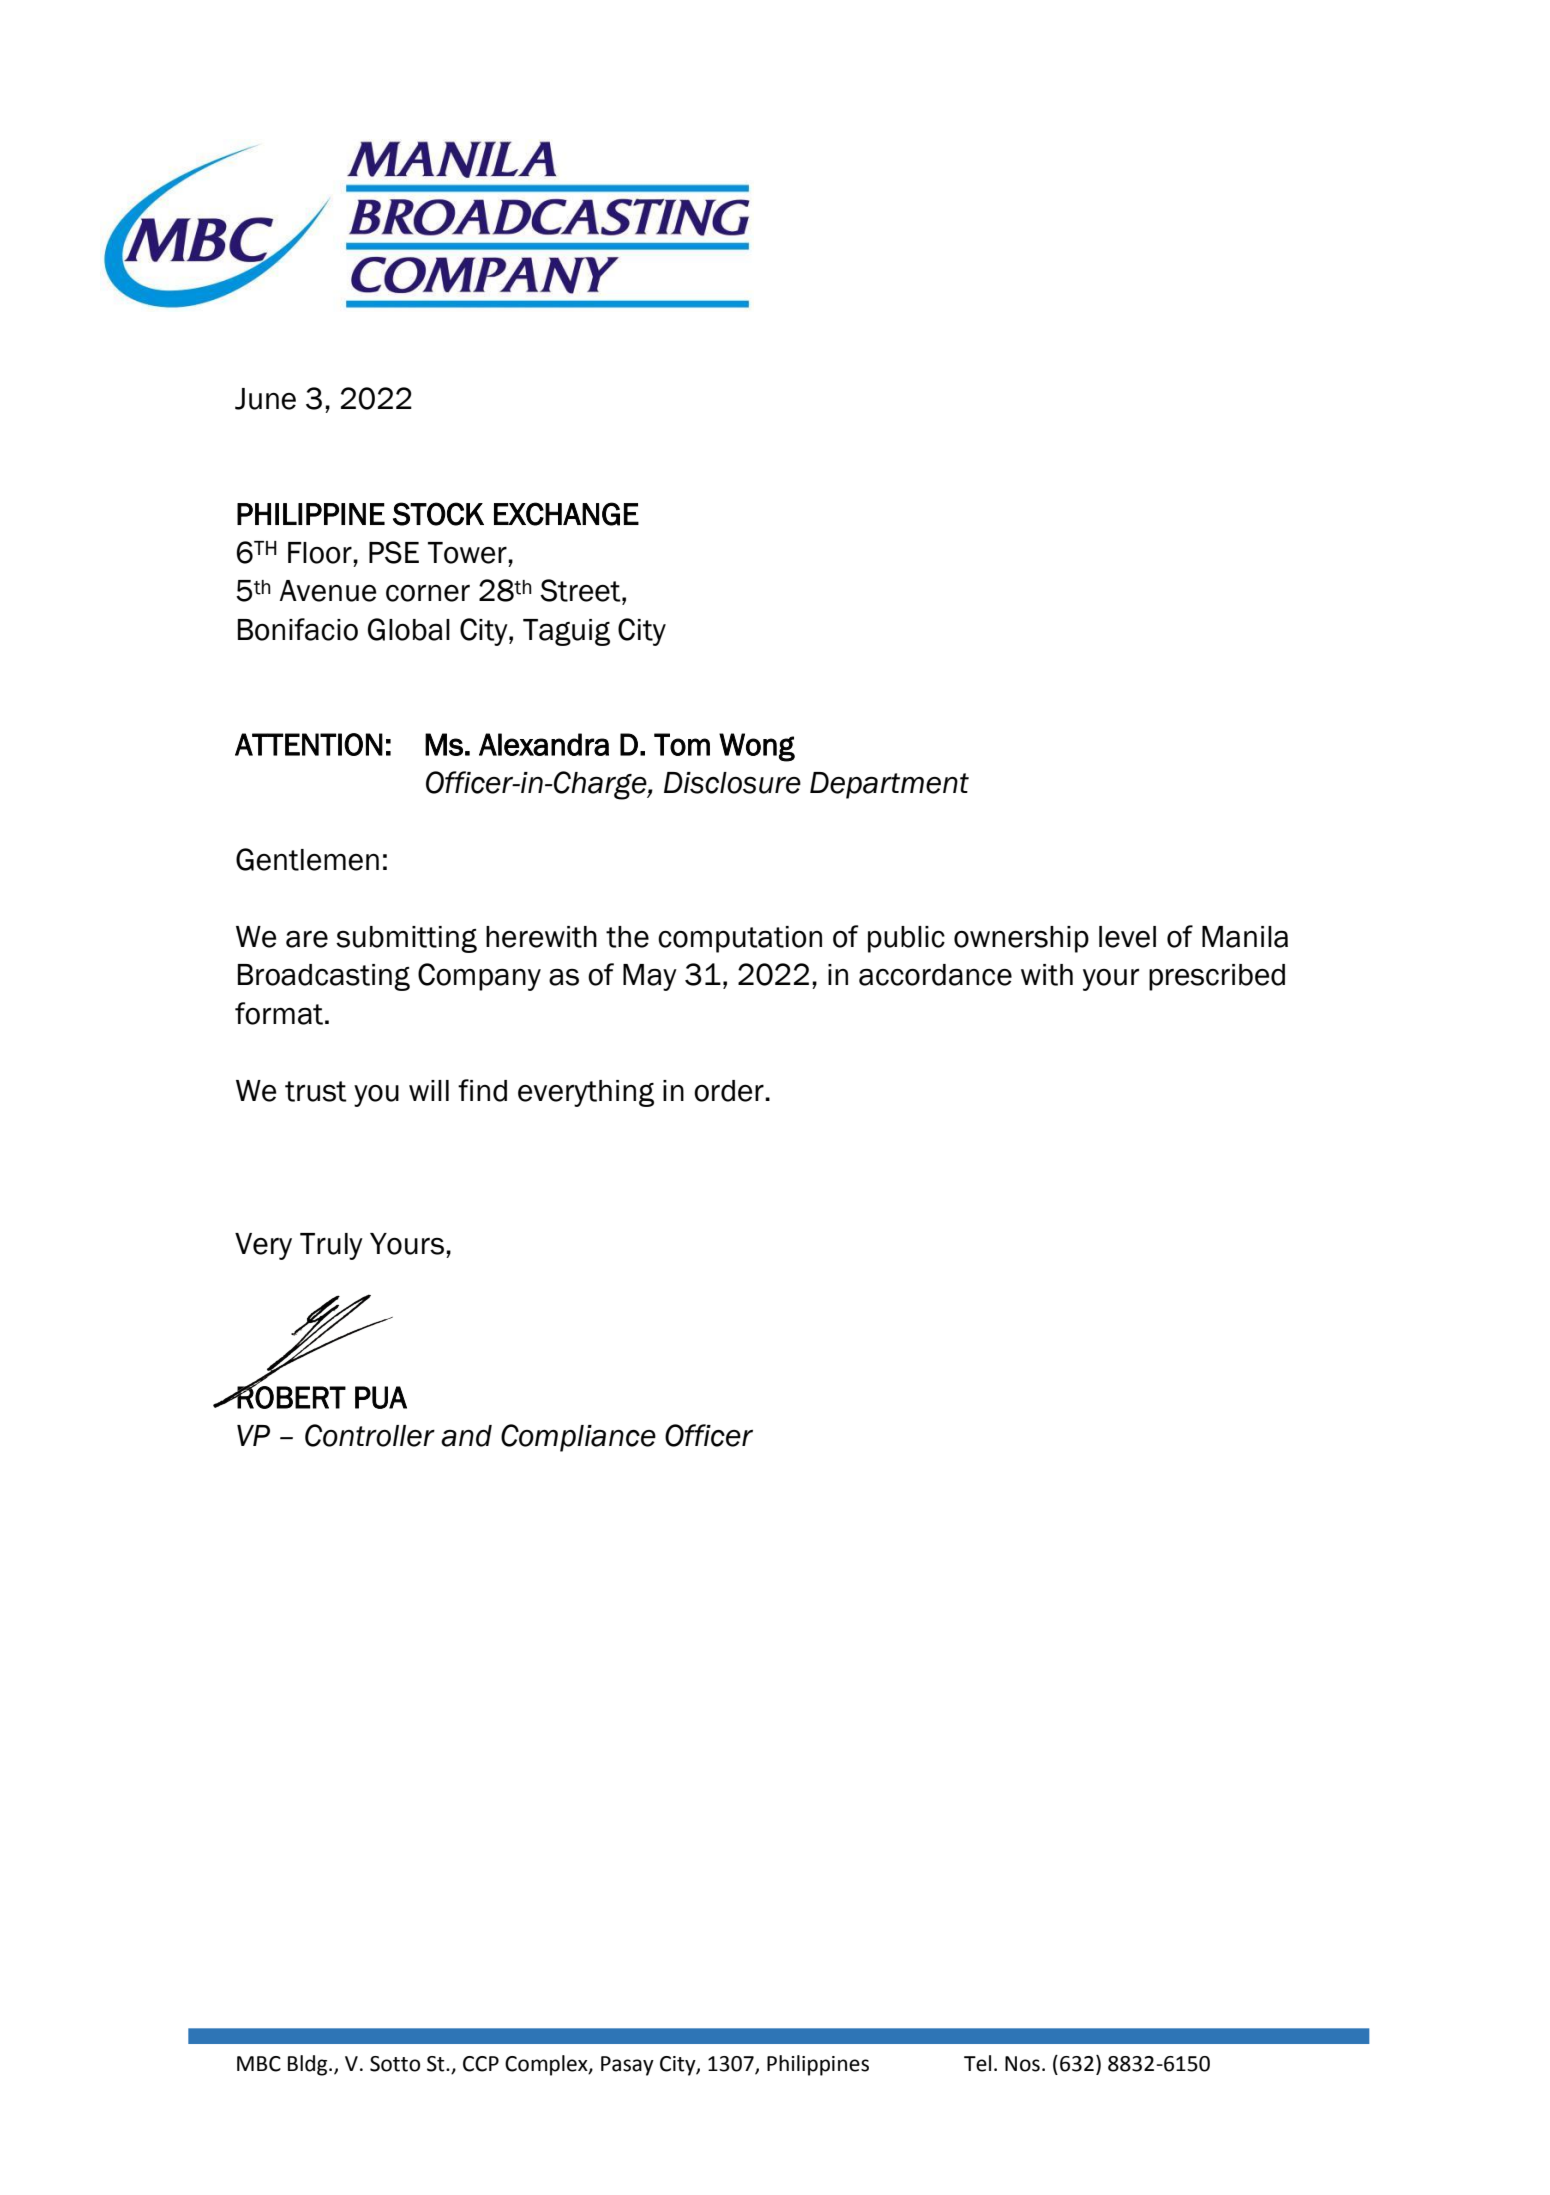 This document has width=1550, height=2195. What do you see at coordinates (566, 514) in the document?
I see `EXCHANGE` at bounding box center [566, 514].
